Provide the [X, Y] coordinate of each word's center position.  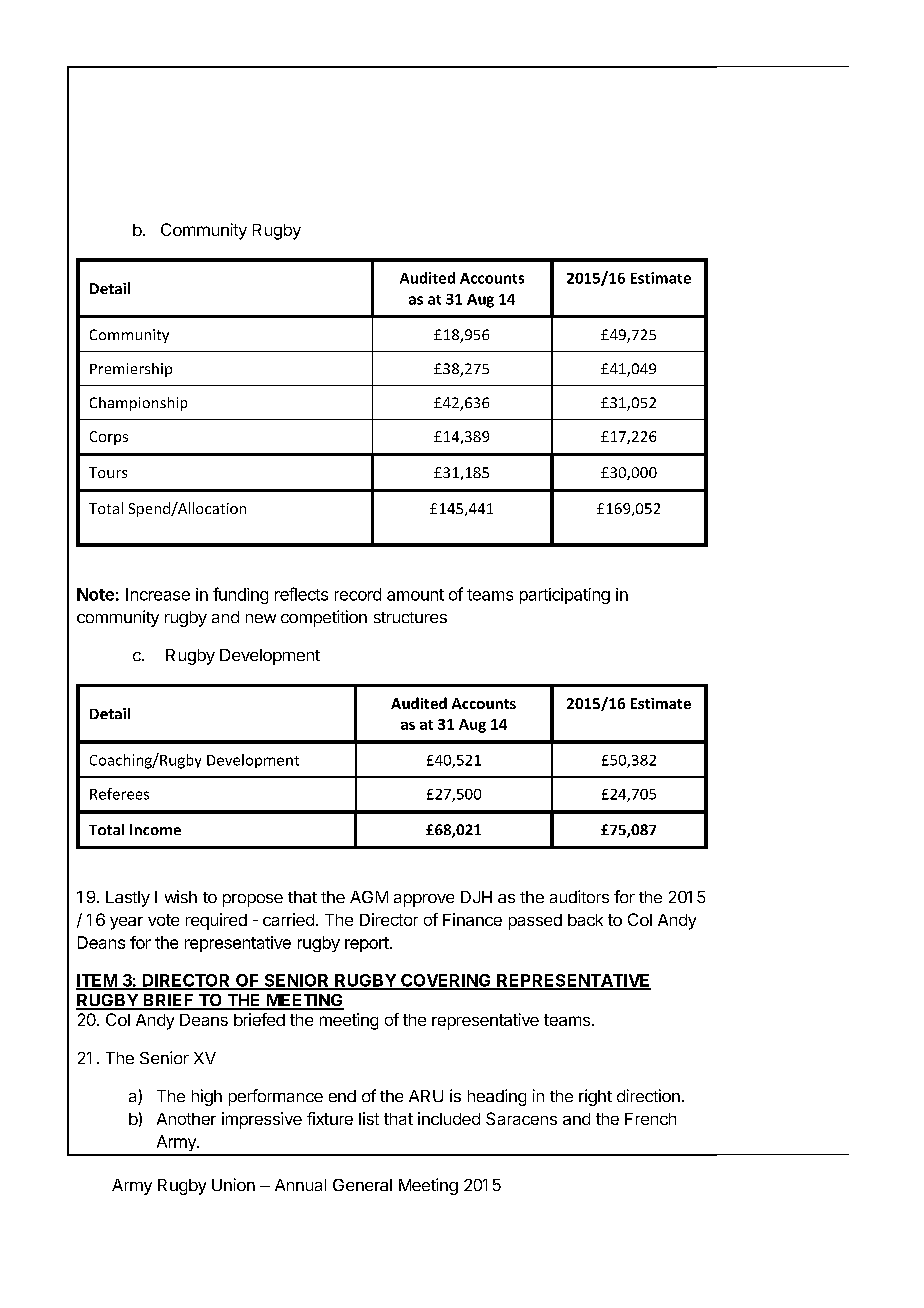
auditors [579, 896]
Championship [138, 404]
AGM [369, 897]
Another [186, 1119]
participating [565, 596]
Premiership [131, 370]
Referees [119, 794]
